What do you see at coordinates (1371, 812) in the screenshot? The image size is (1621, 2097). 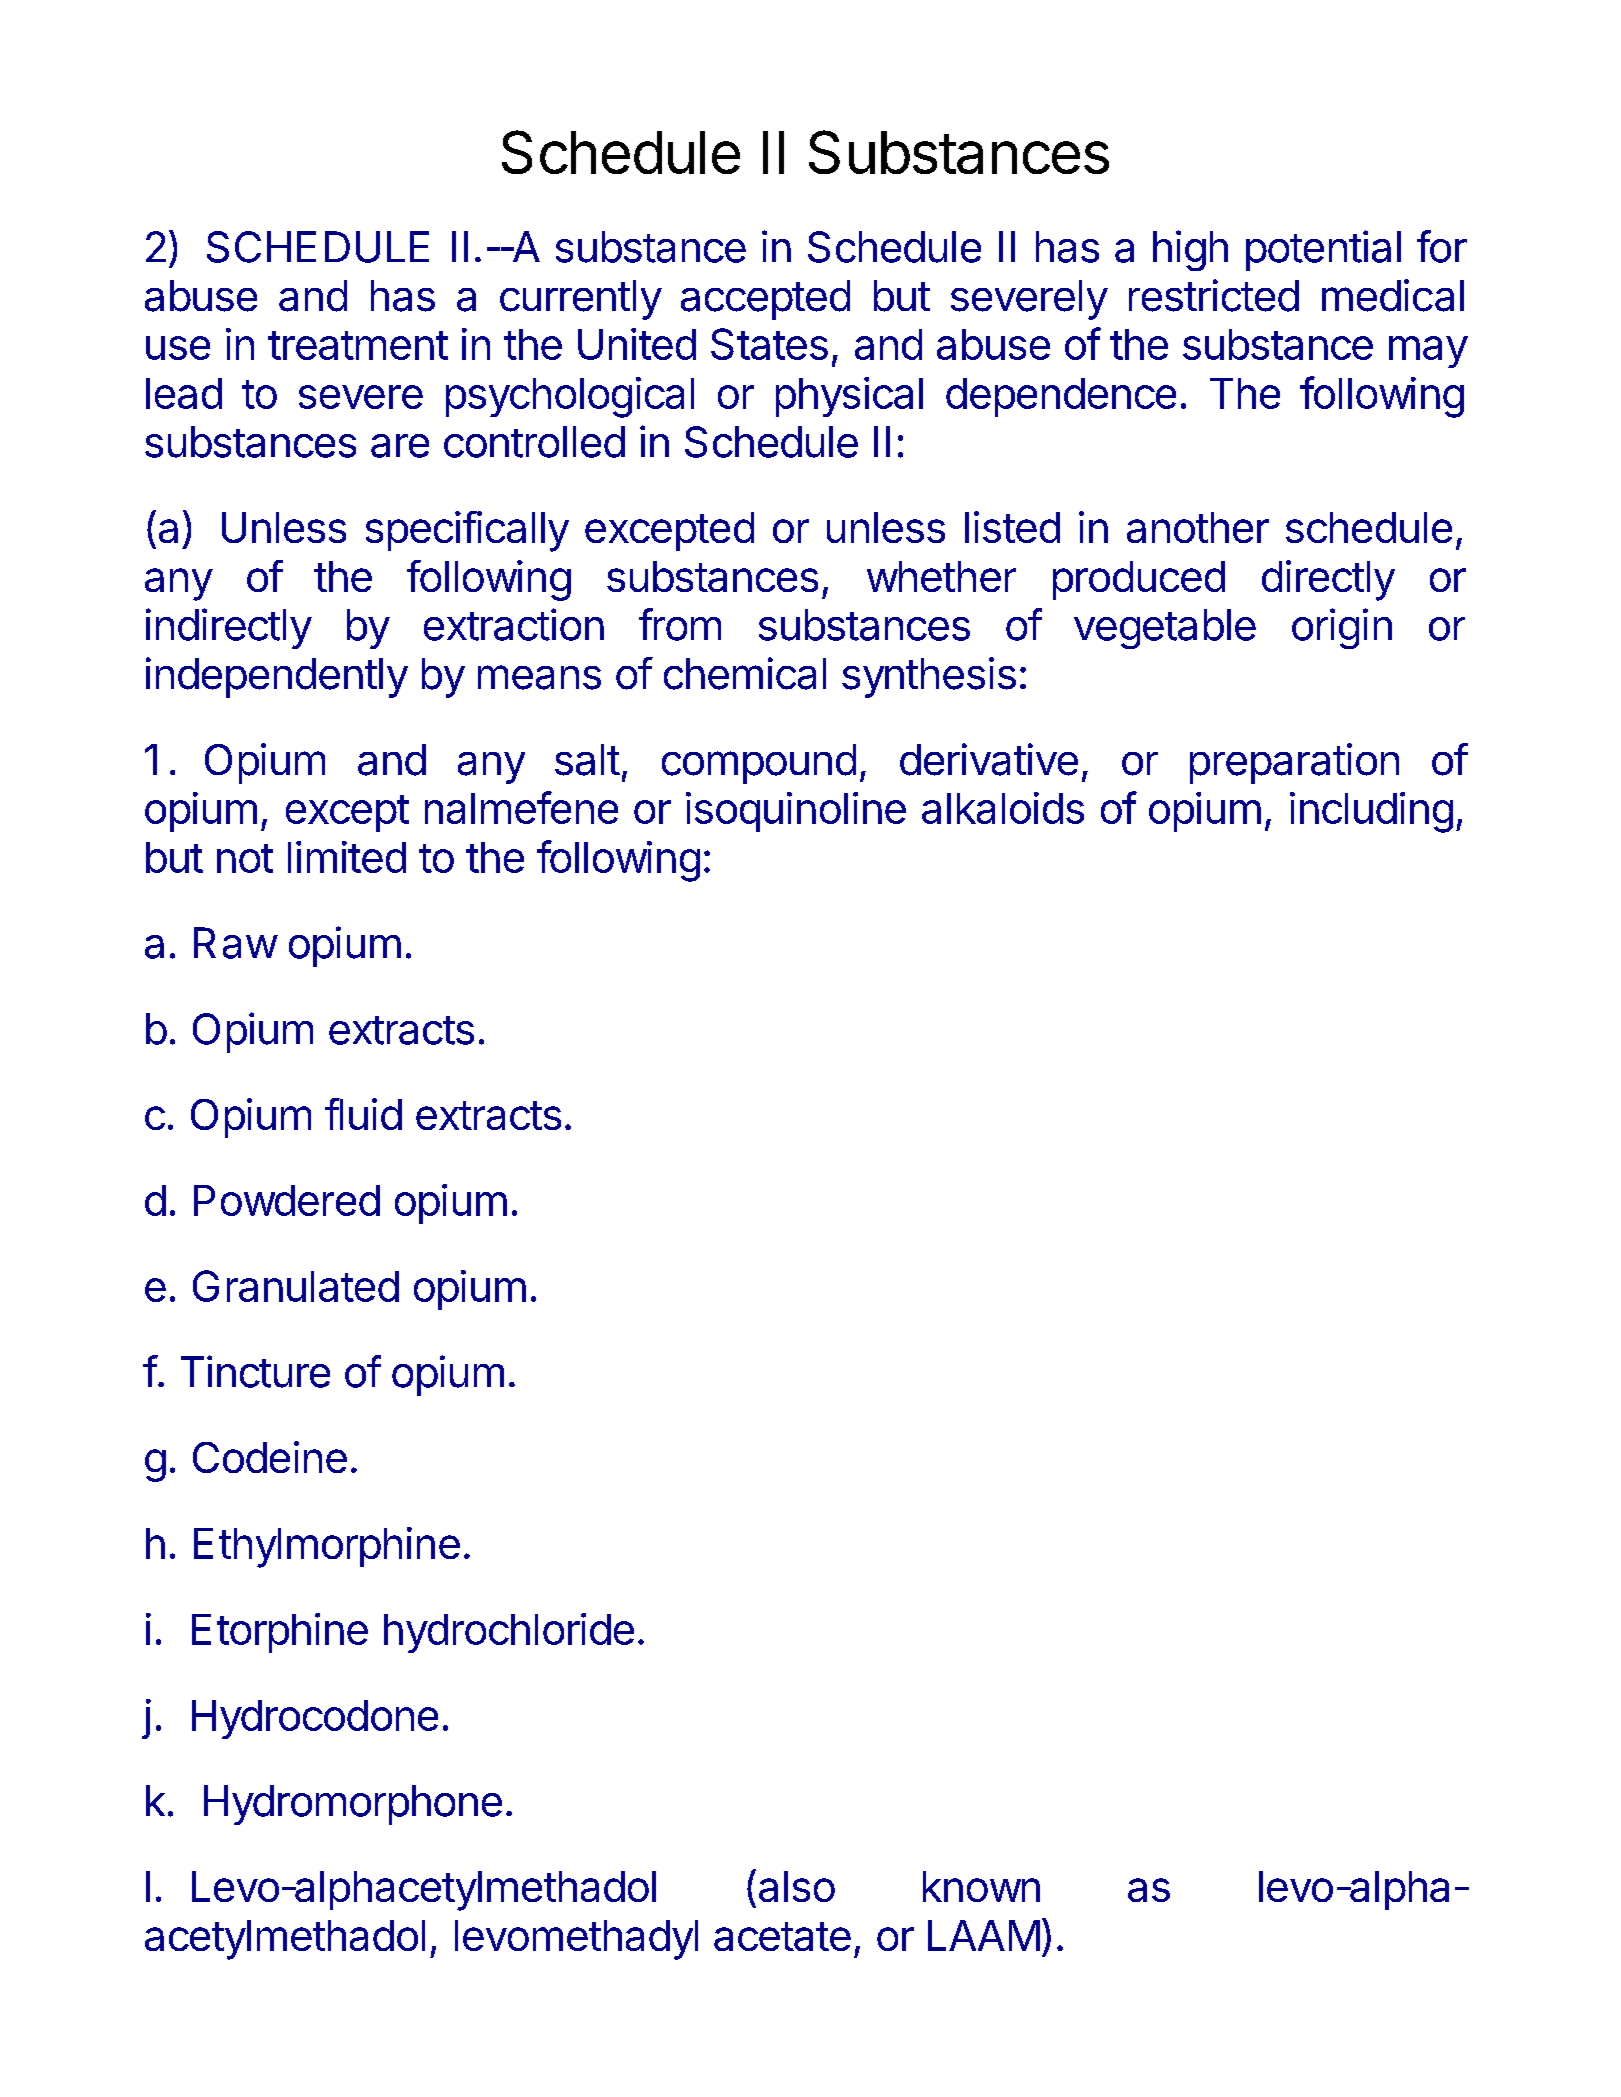 I see `including` at bounding box center [1371, 812].
